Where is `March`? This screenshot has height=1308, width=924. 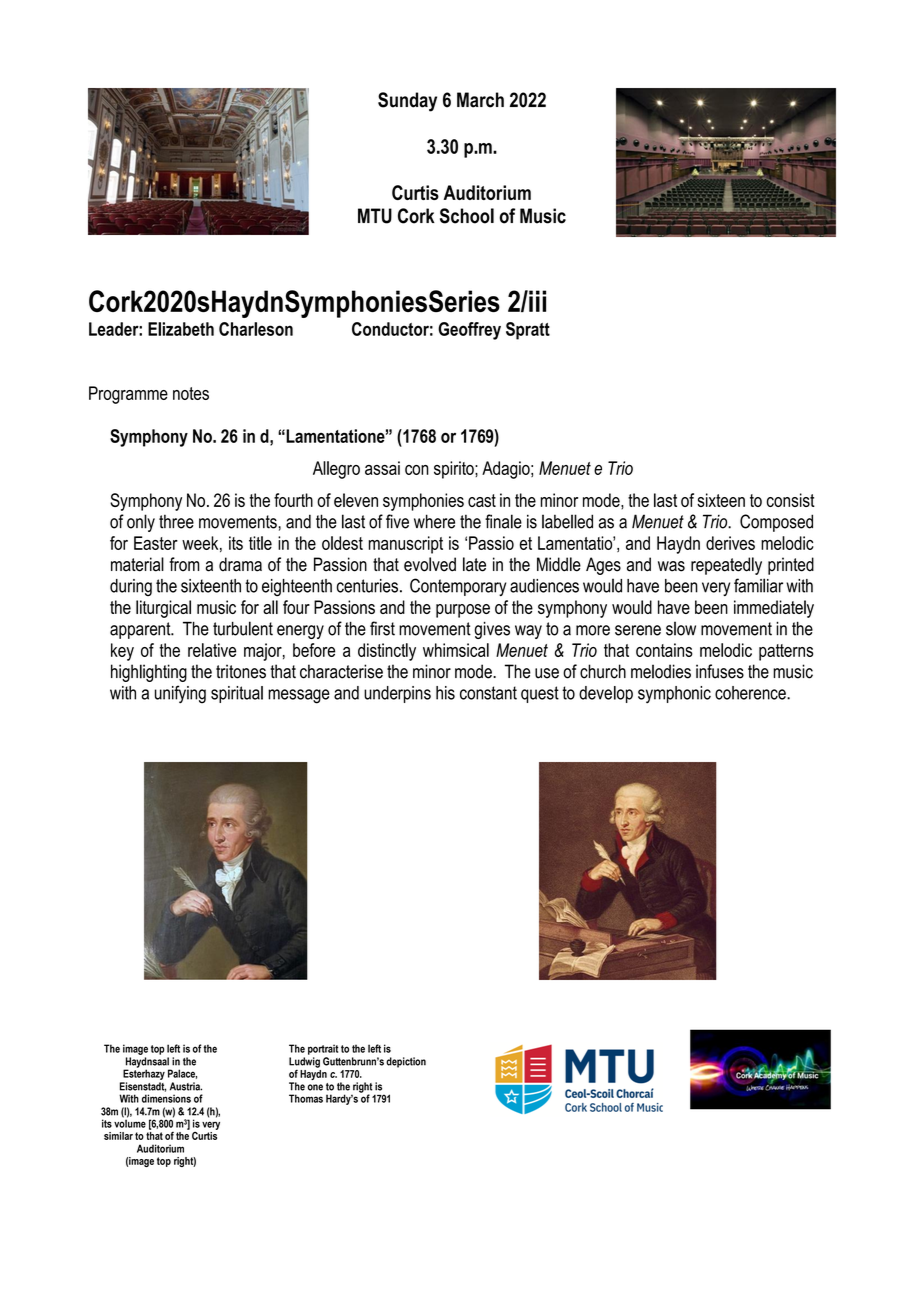 March is located at coordinates (480, 100).
